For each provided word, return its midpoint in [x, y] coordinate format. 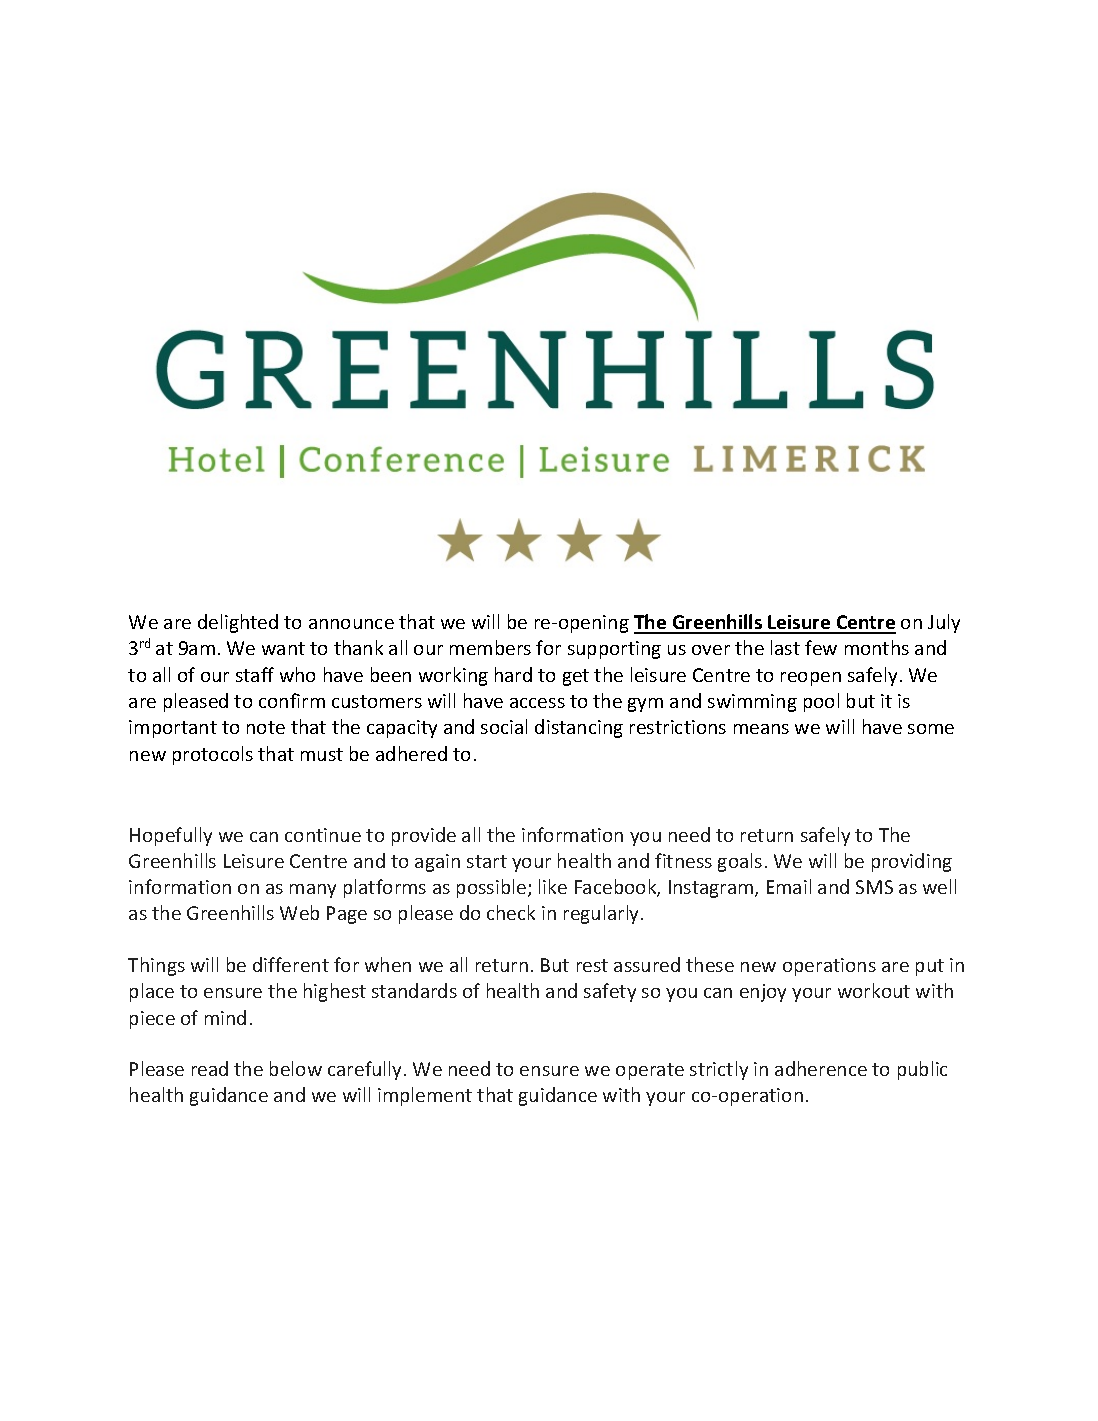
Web [299, 912]
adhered [411, 753]
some [931, 729]
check [511, 912]
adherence [821, 1068]
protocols [213, 755]
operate [650, 1071]
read [210, 1068]
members [490, 647]
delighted [238, 623]
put [930, 967]
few [821, 647]
